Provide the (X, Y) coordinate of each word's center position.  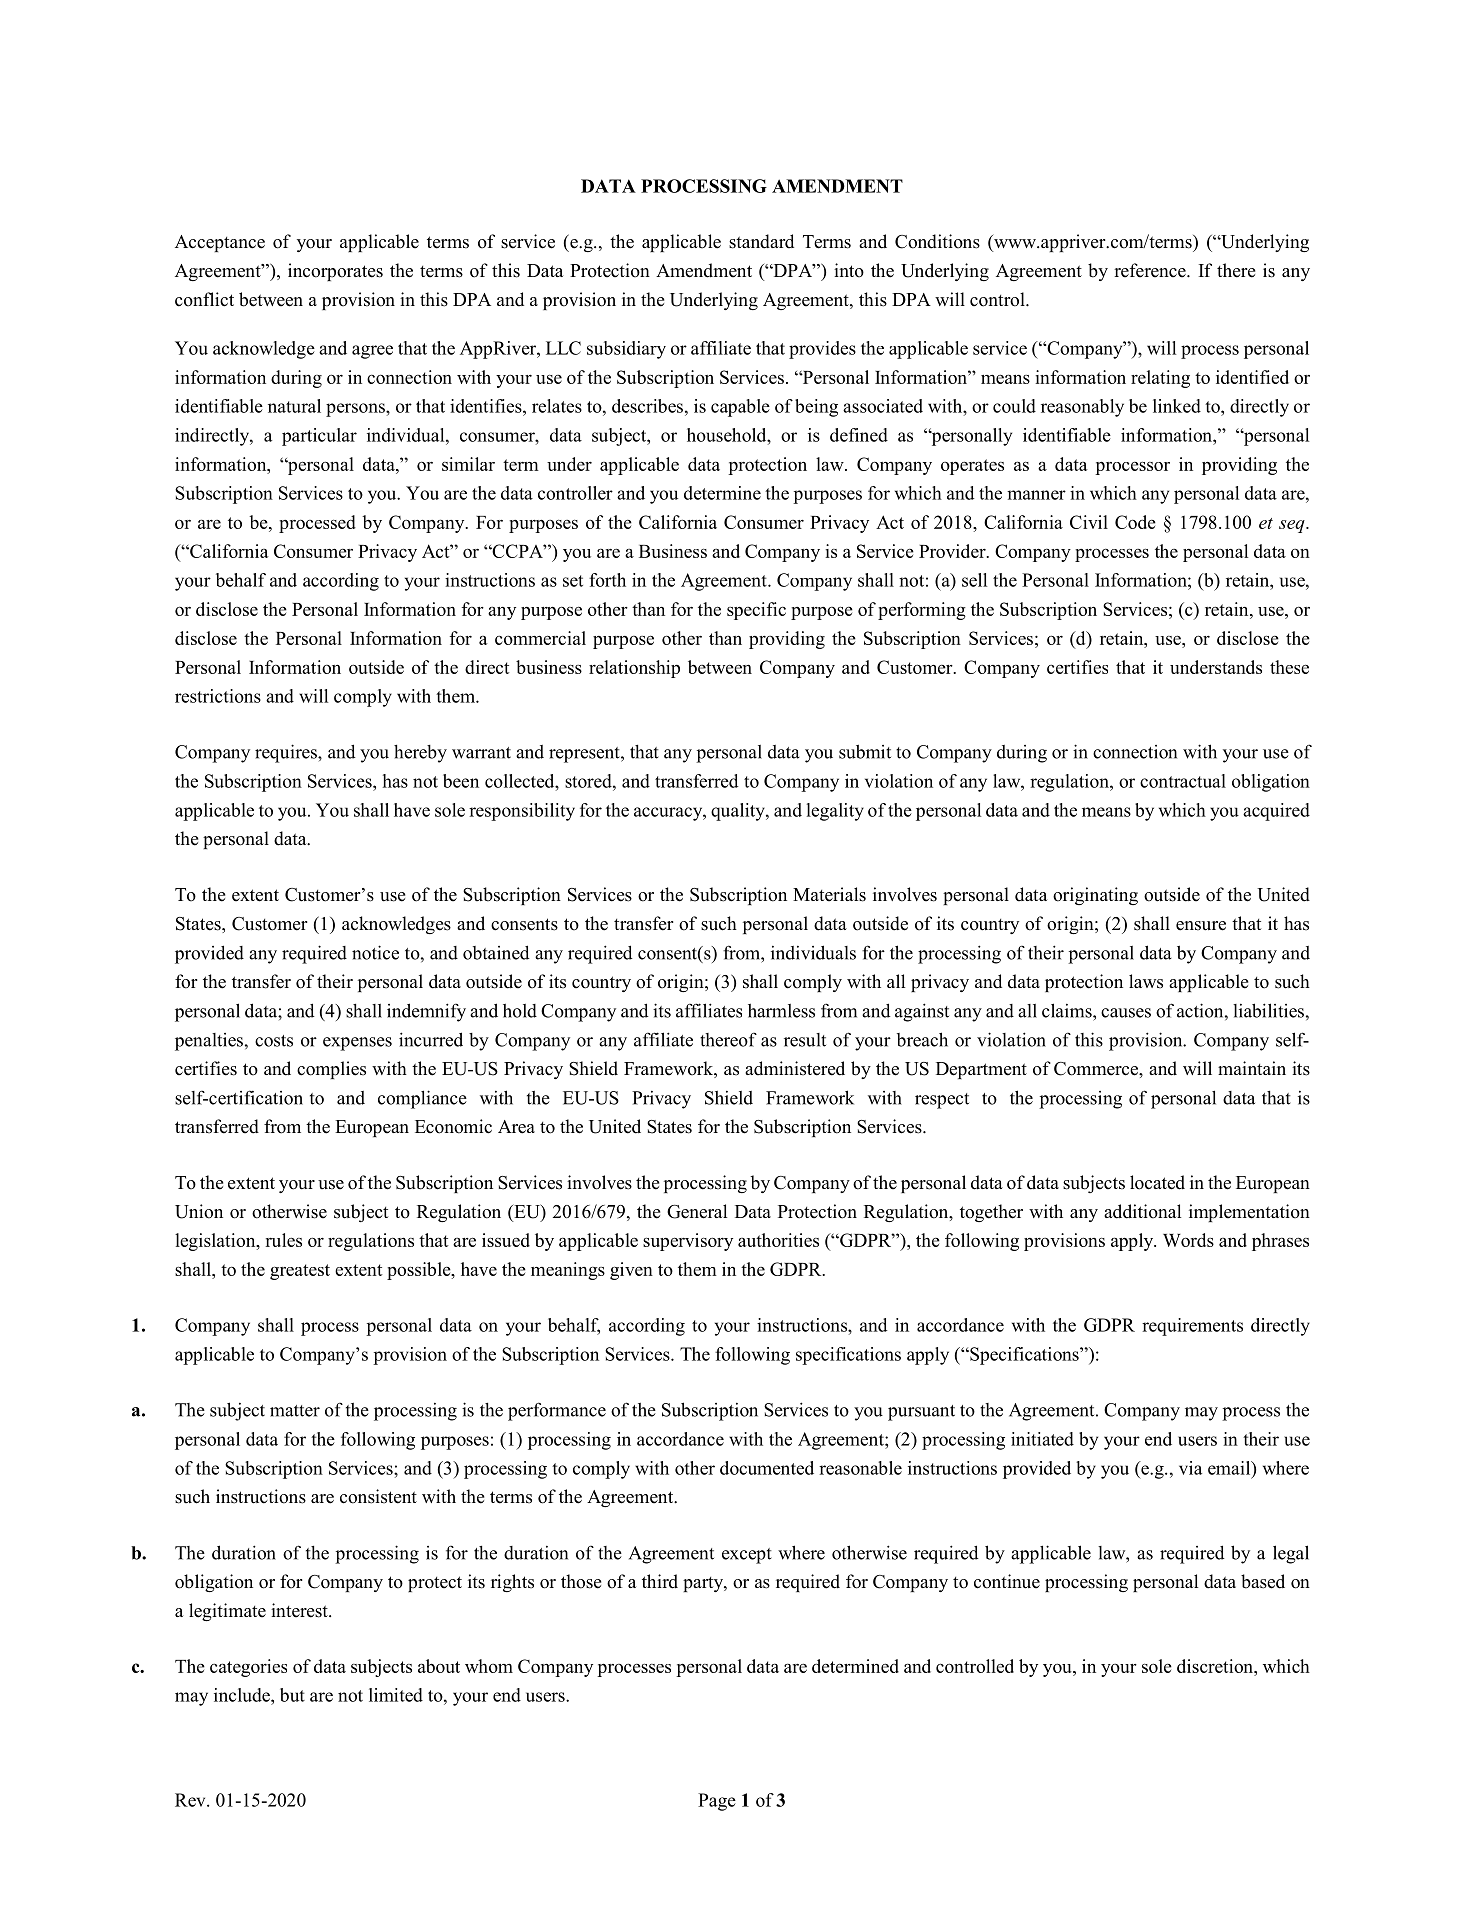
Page (717, 1802)
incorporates (335, 272)
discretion (1216, 1666)
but (292, 1695)
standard (761, 241)
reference (1151, 270)
